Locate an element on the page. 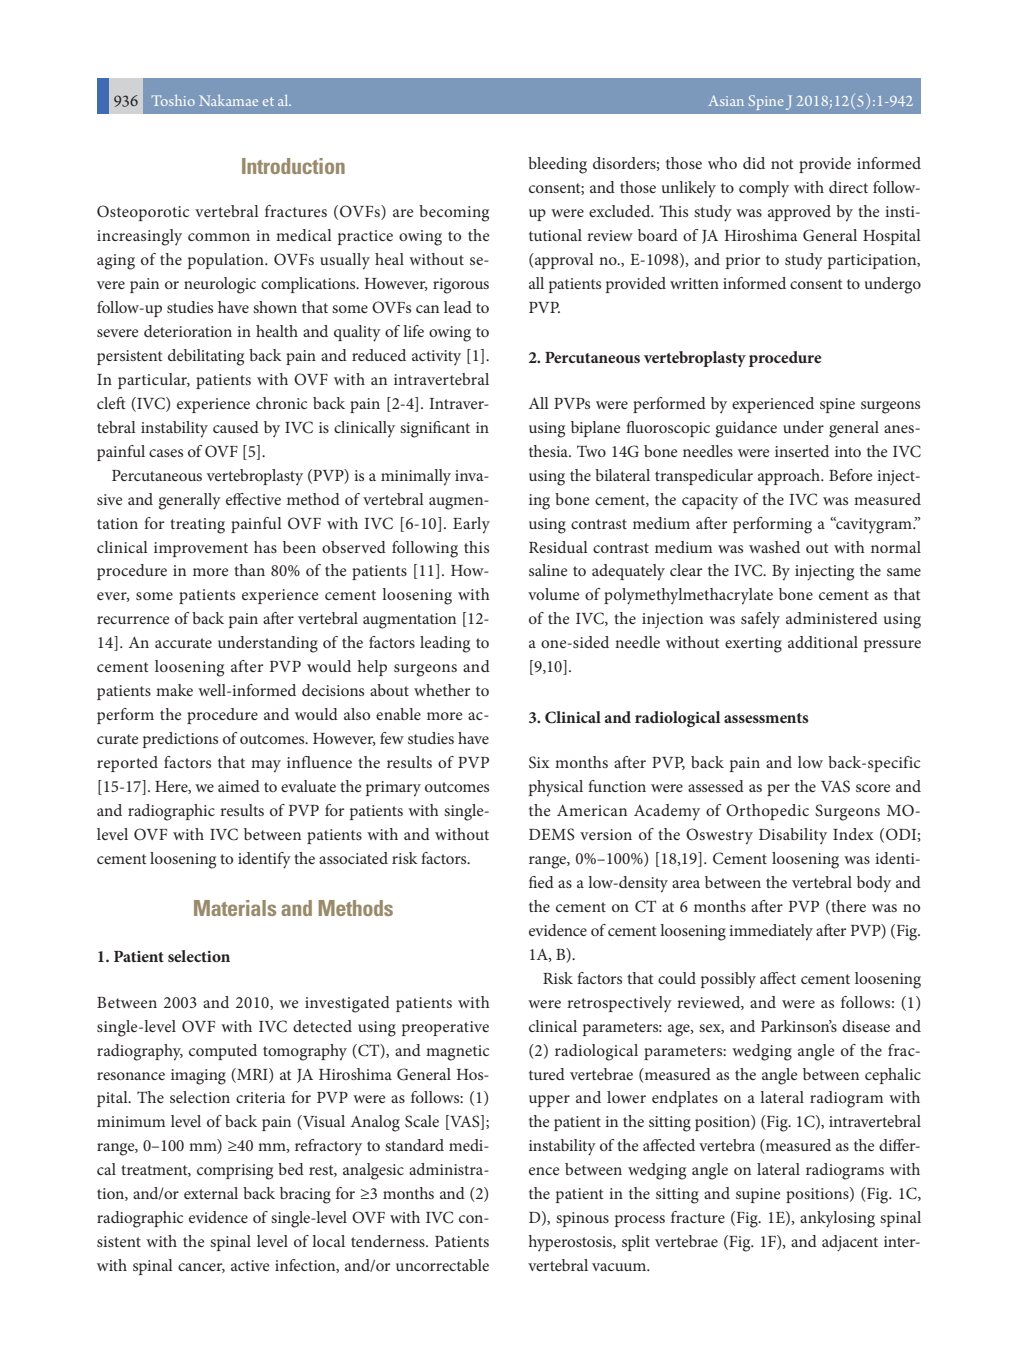 The width and height of the document is (1018, 1358). not is located at coordinates (782, 164).
